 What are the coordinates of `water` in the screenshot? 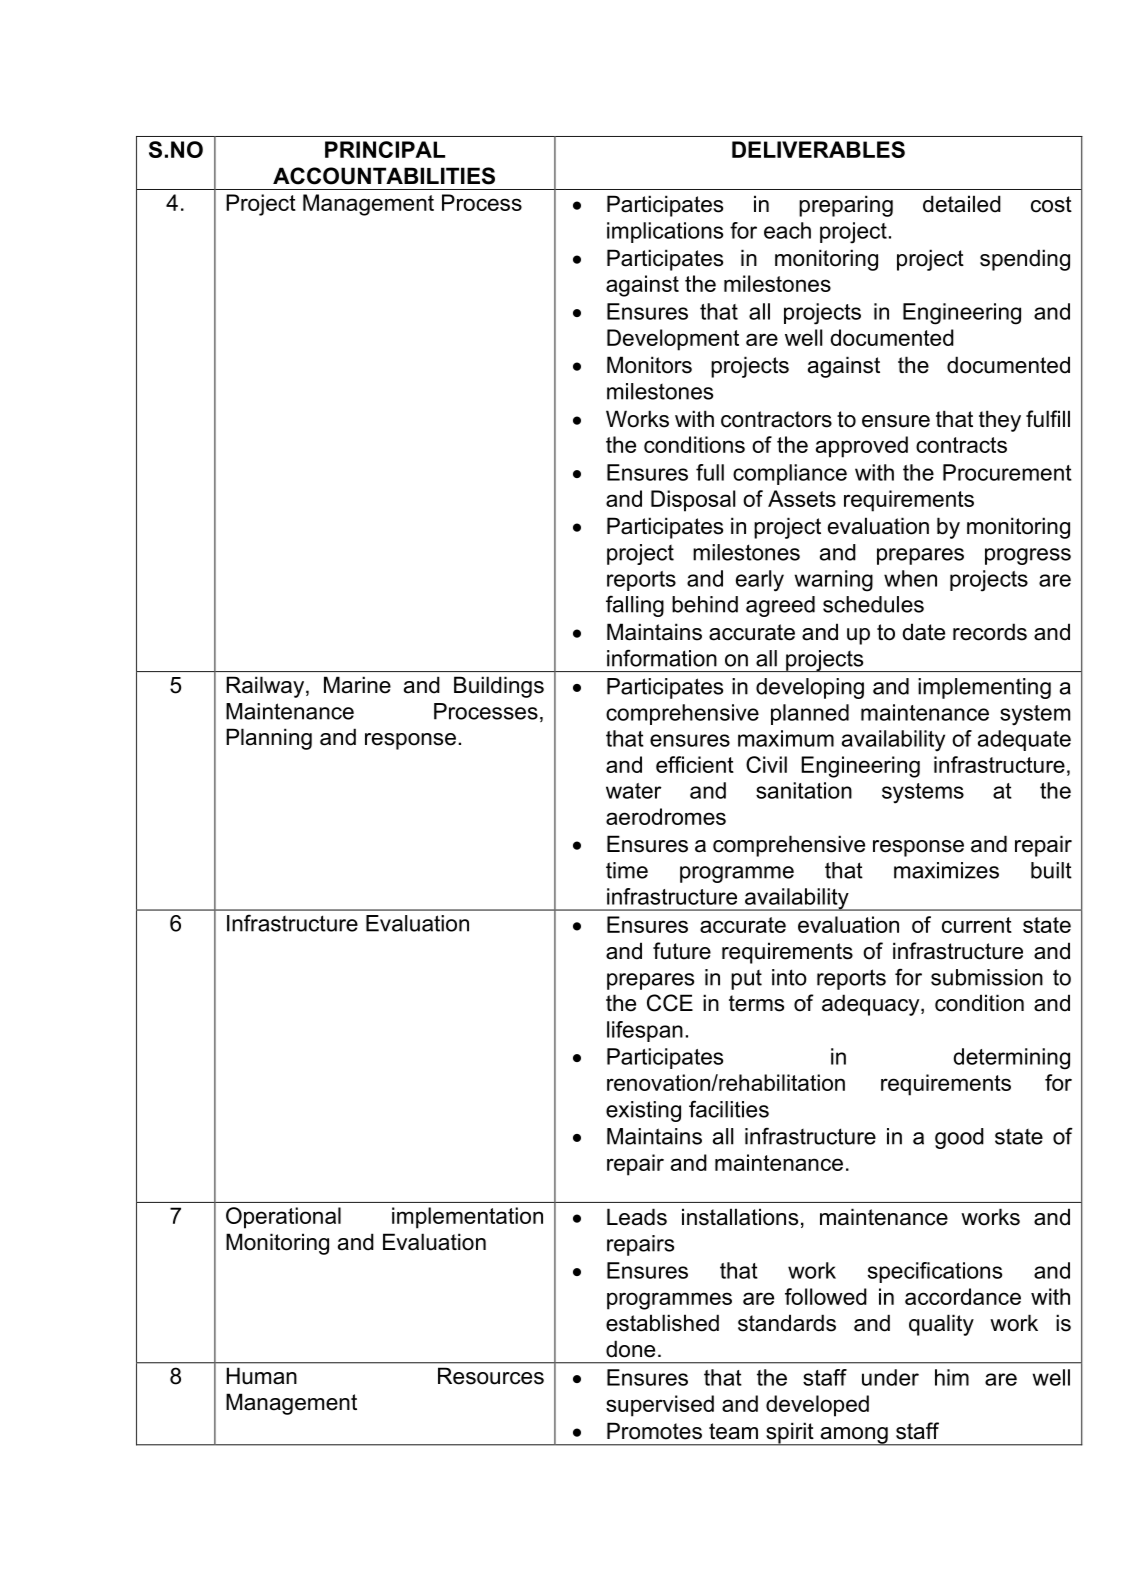 It's located at (634, 791).
